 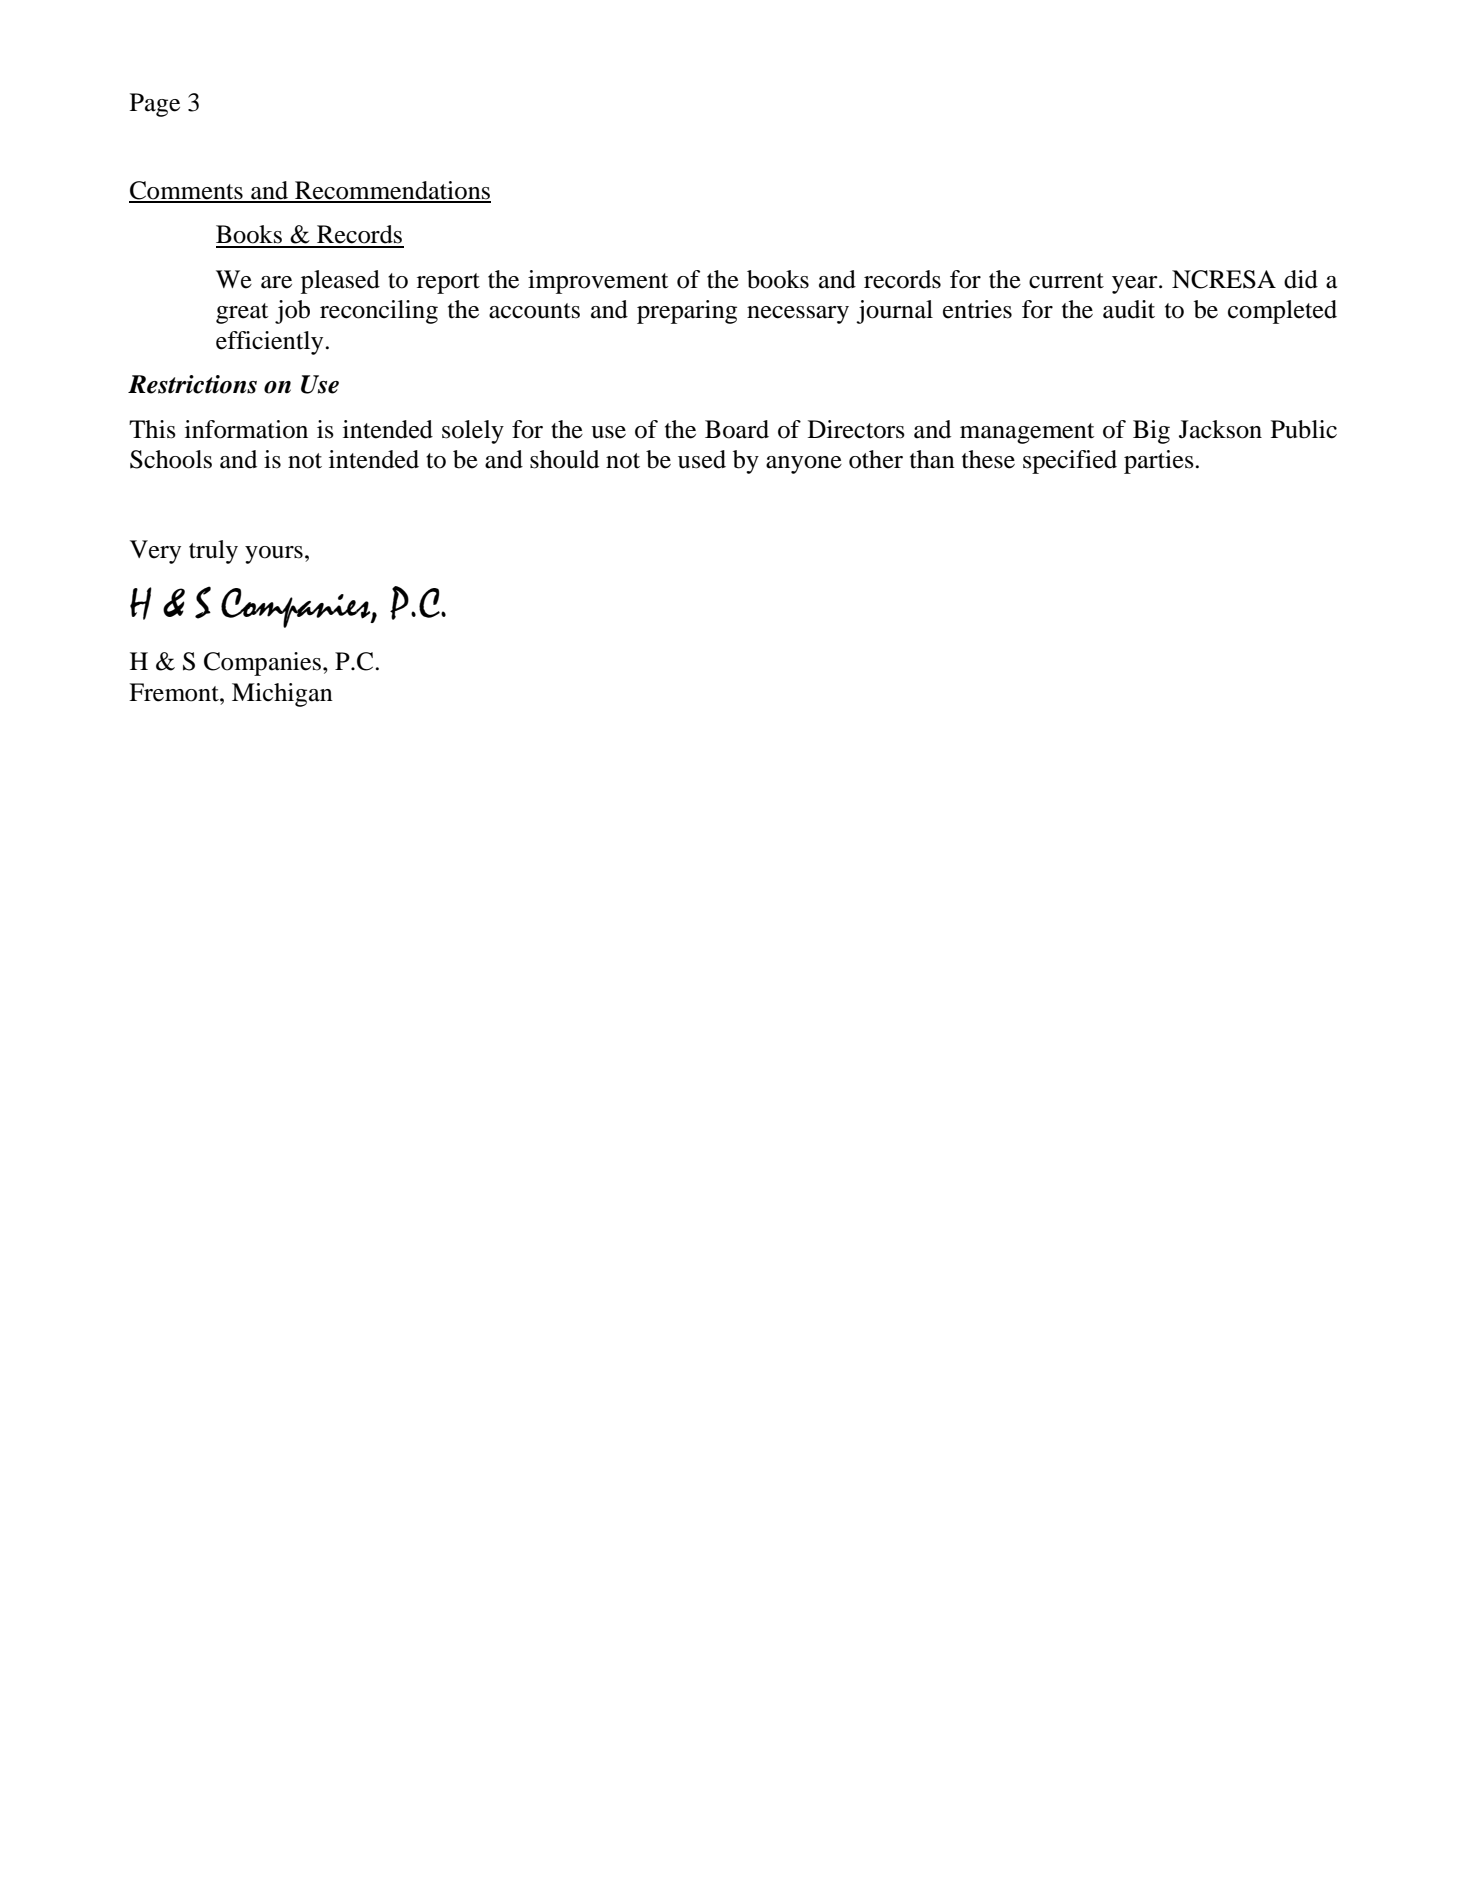 What do you see at coordinates (1160, 462) in the image?
I see `parties` at bounding box center [1160, 462].
